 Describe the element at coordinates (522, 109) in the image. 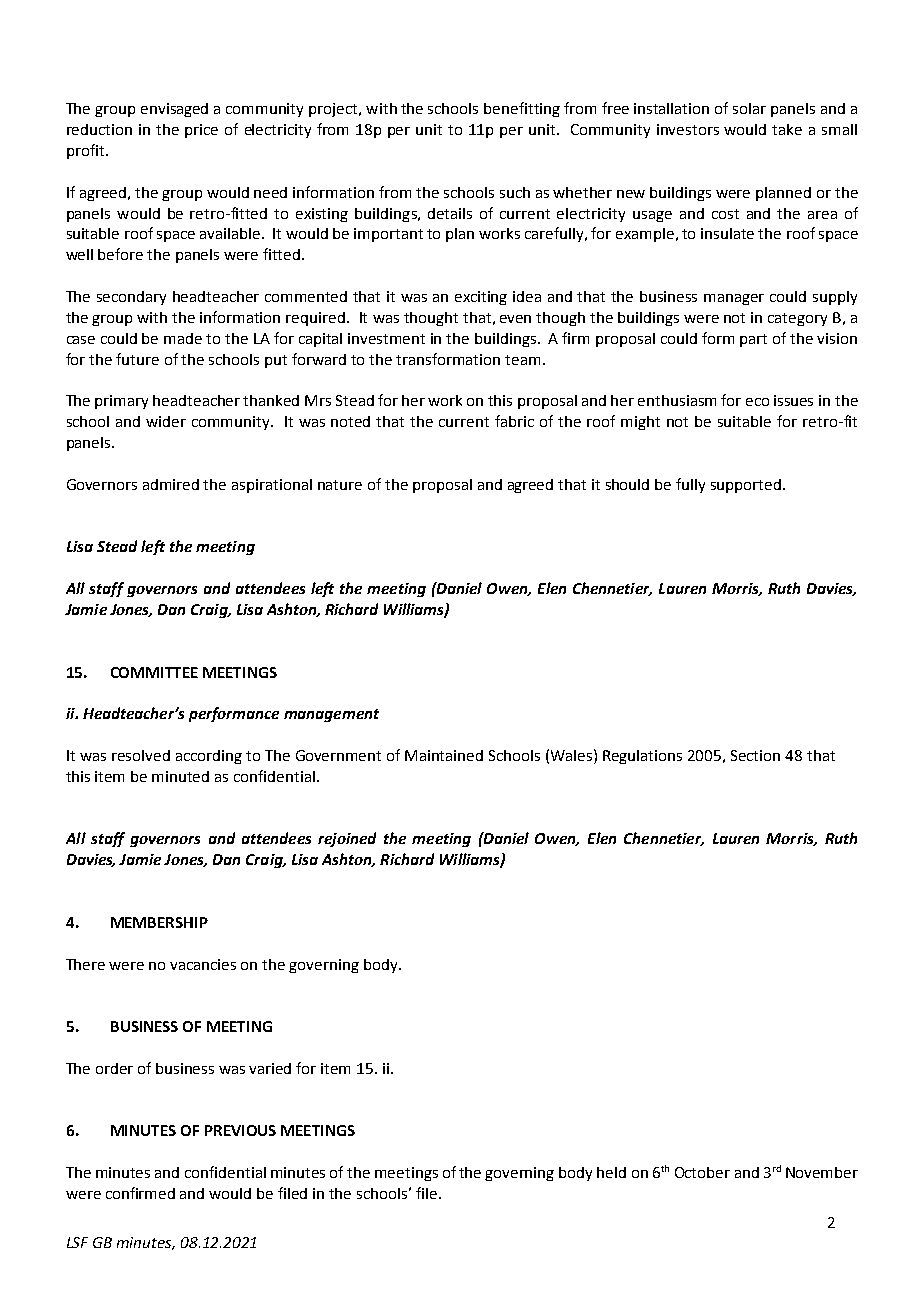

I see `benefitting` at that location.
